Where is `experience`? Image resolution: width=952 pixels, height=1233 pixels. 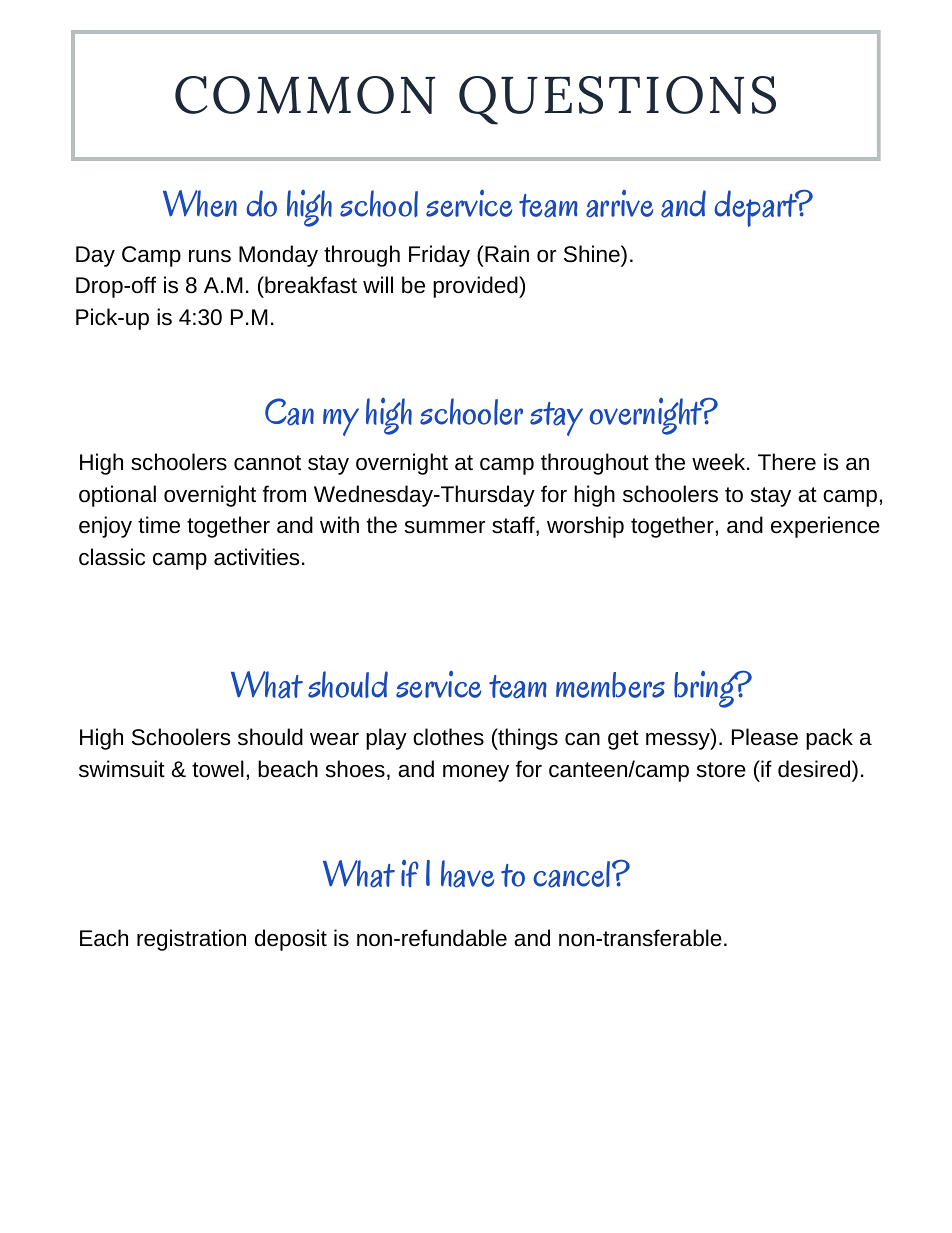 experience is located at coordinates (825, 527).
